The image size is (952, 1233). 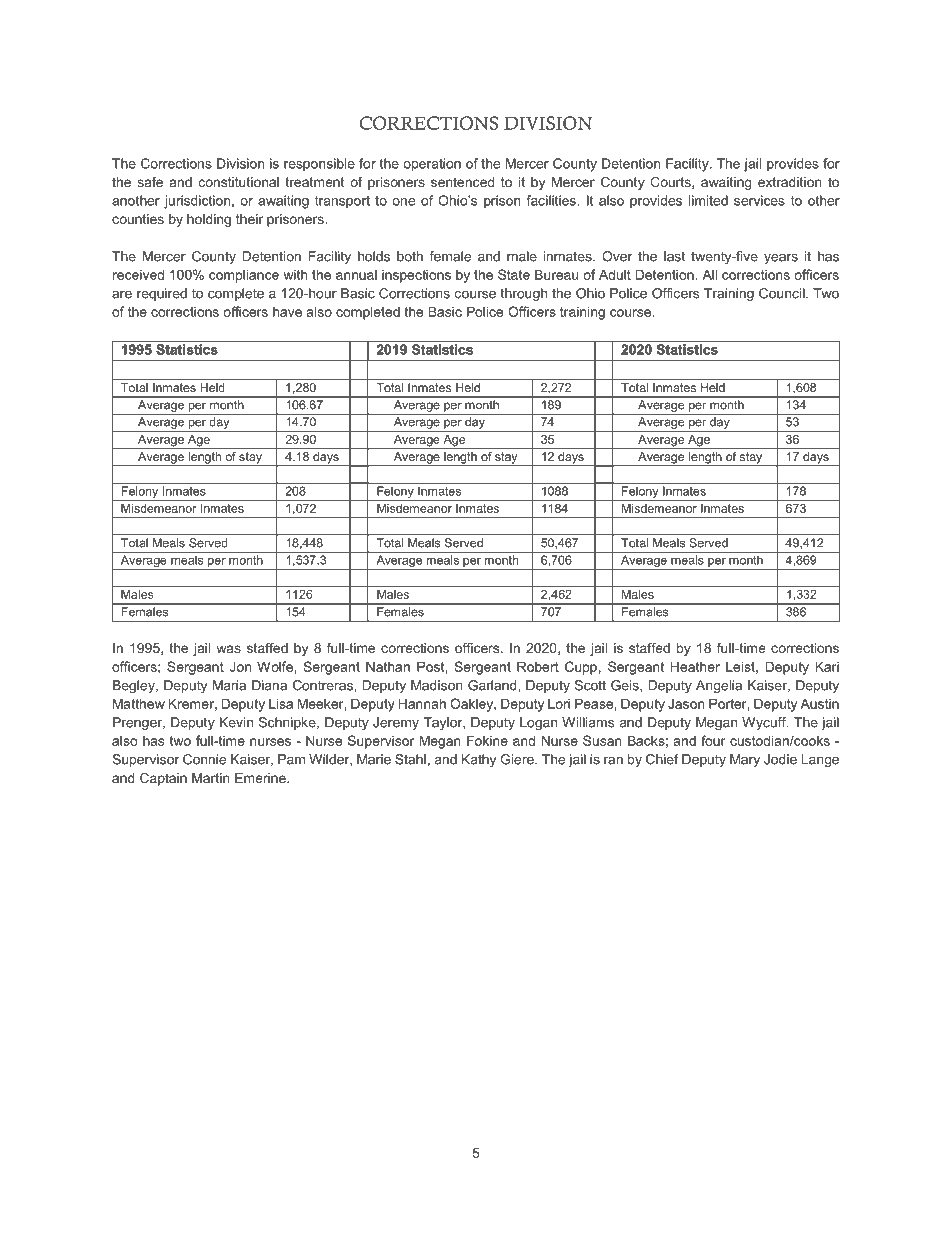 What do you see at coordinates (538, 666) in the page?
I see `Robert` at bounding box center [538, 666].
